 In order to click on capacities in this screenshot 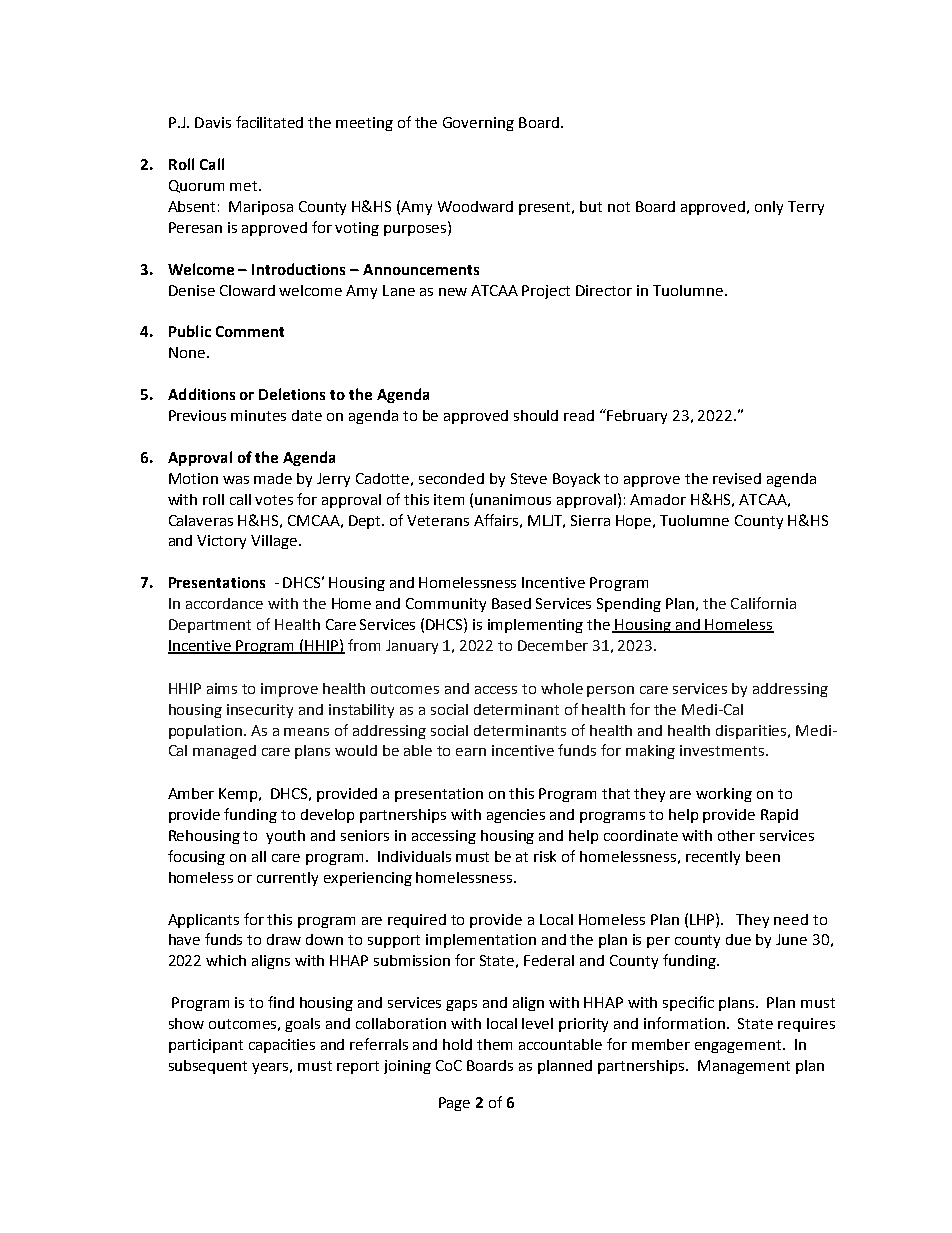, I will do `click(282, 1046)`.
